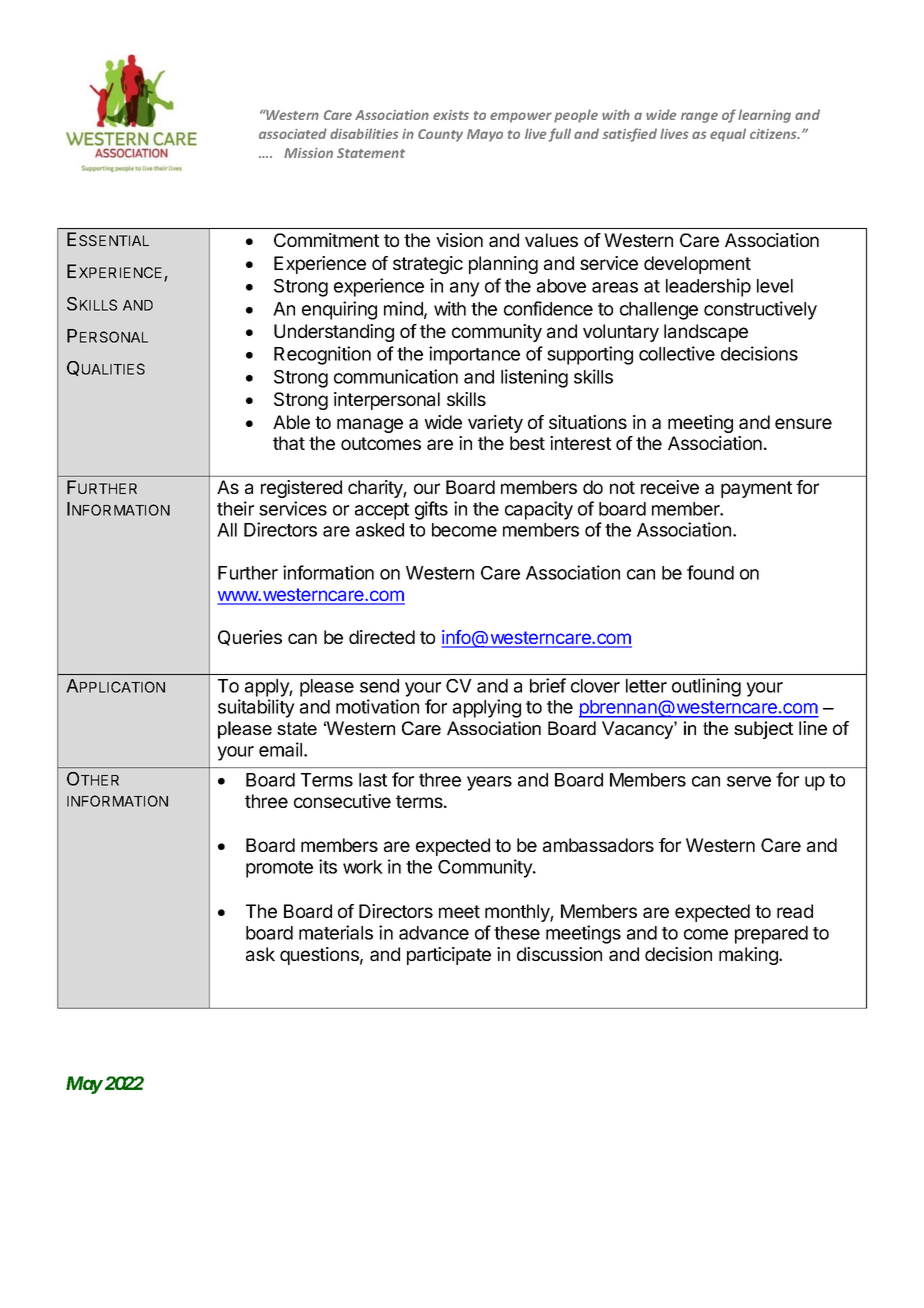 The height and width of the screenshot is (1308, 924). I want to click on capacity, so click(539, 510).
